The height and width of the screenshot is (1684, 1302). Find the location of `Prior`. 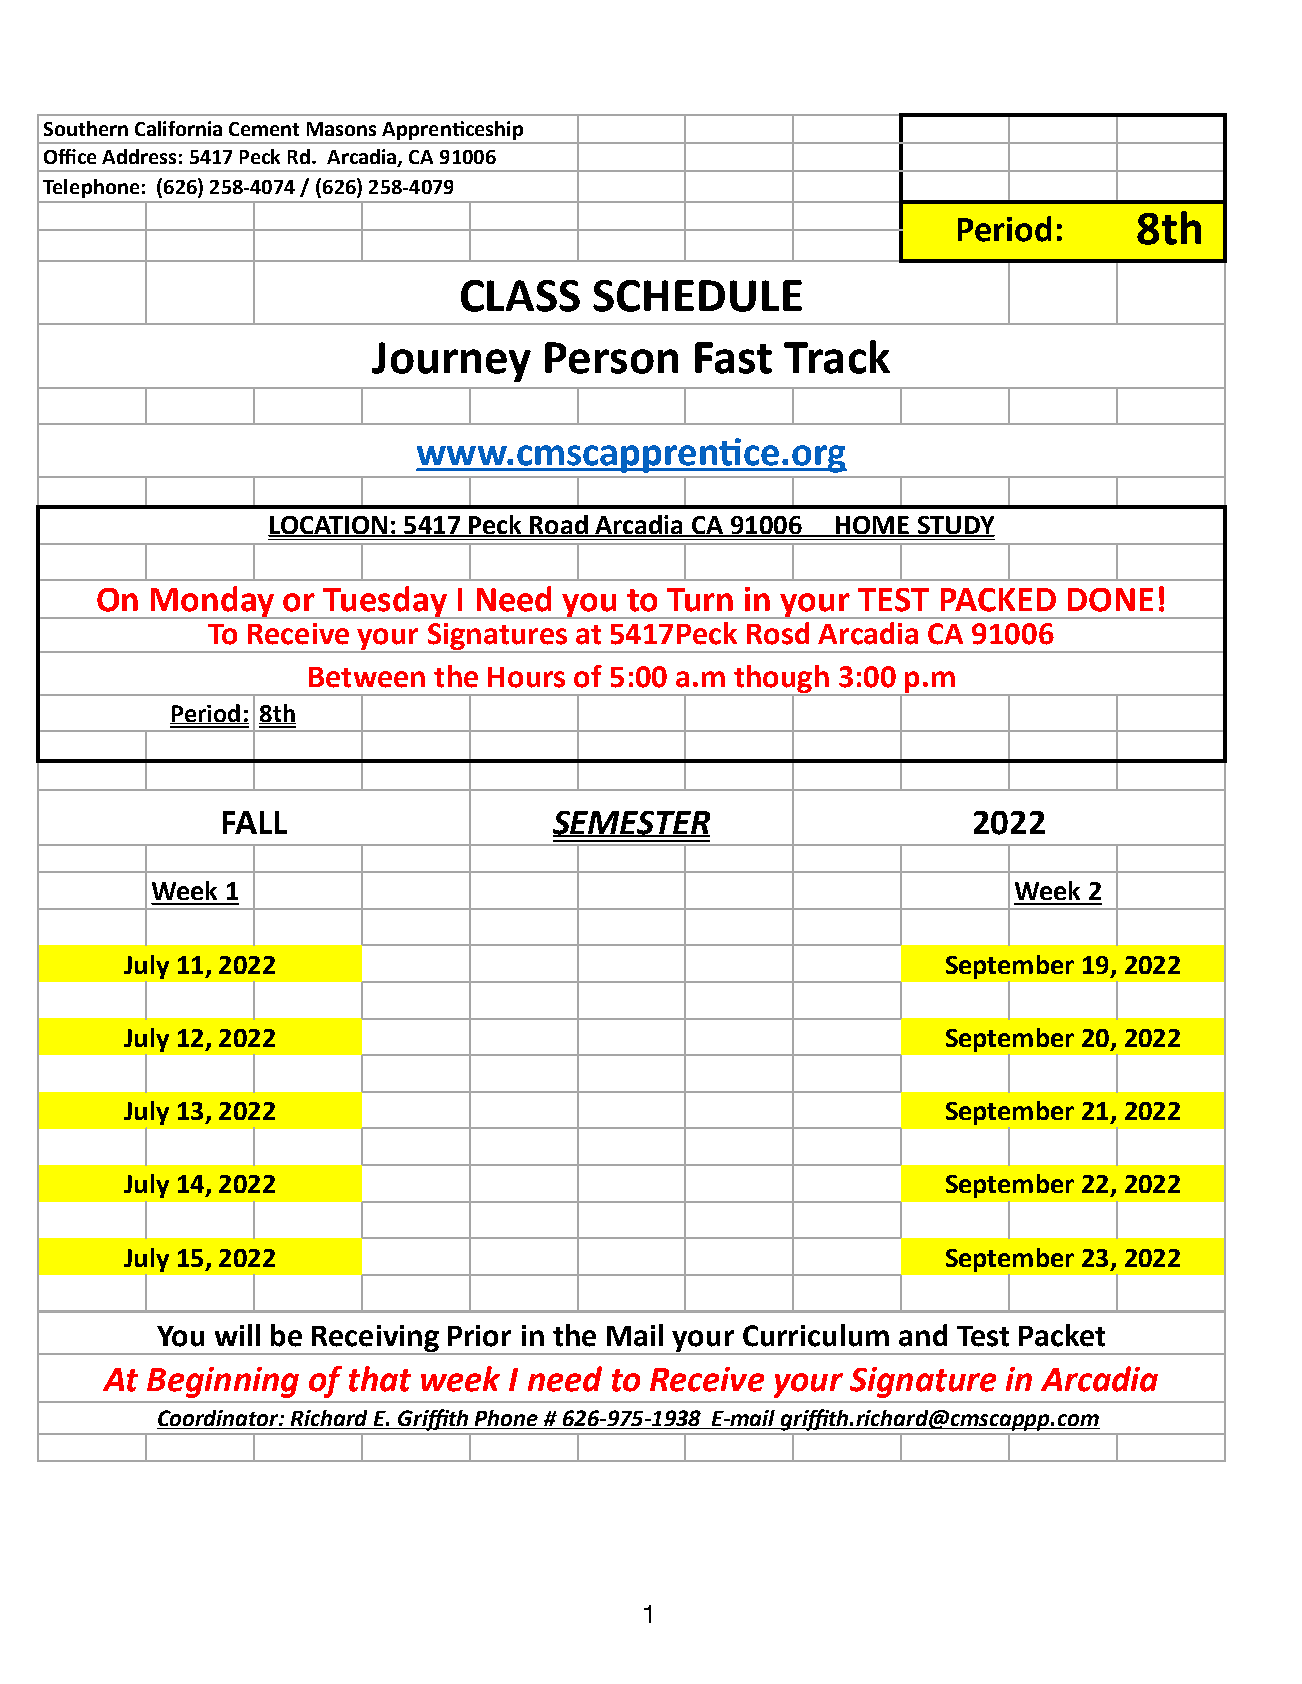

Prior is located at coordinates (479, 1336).
